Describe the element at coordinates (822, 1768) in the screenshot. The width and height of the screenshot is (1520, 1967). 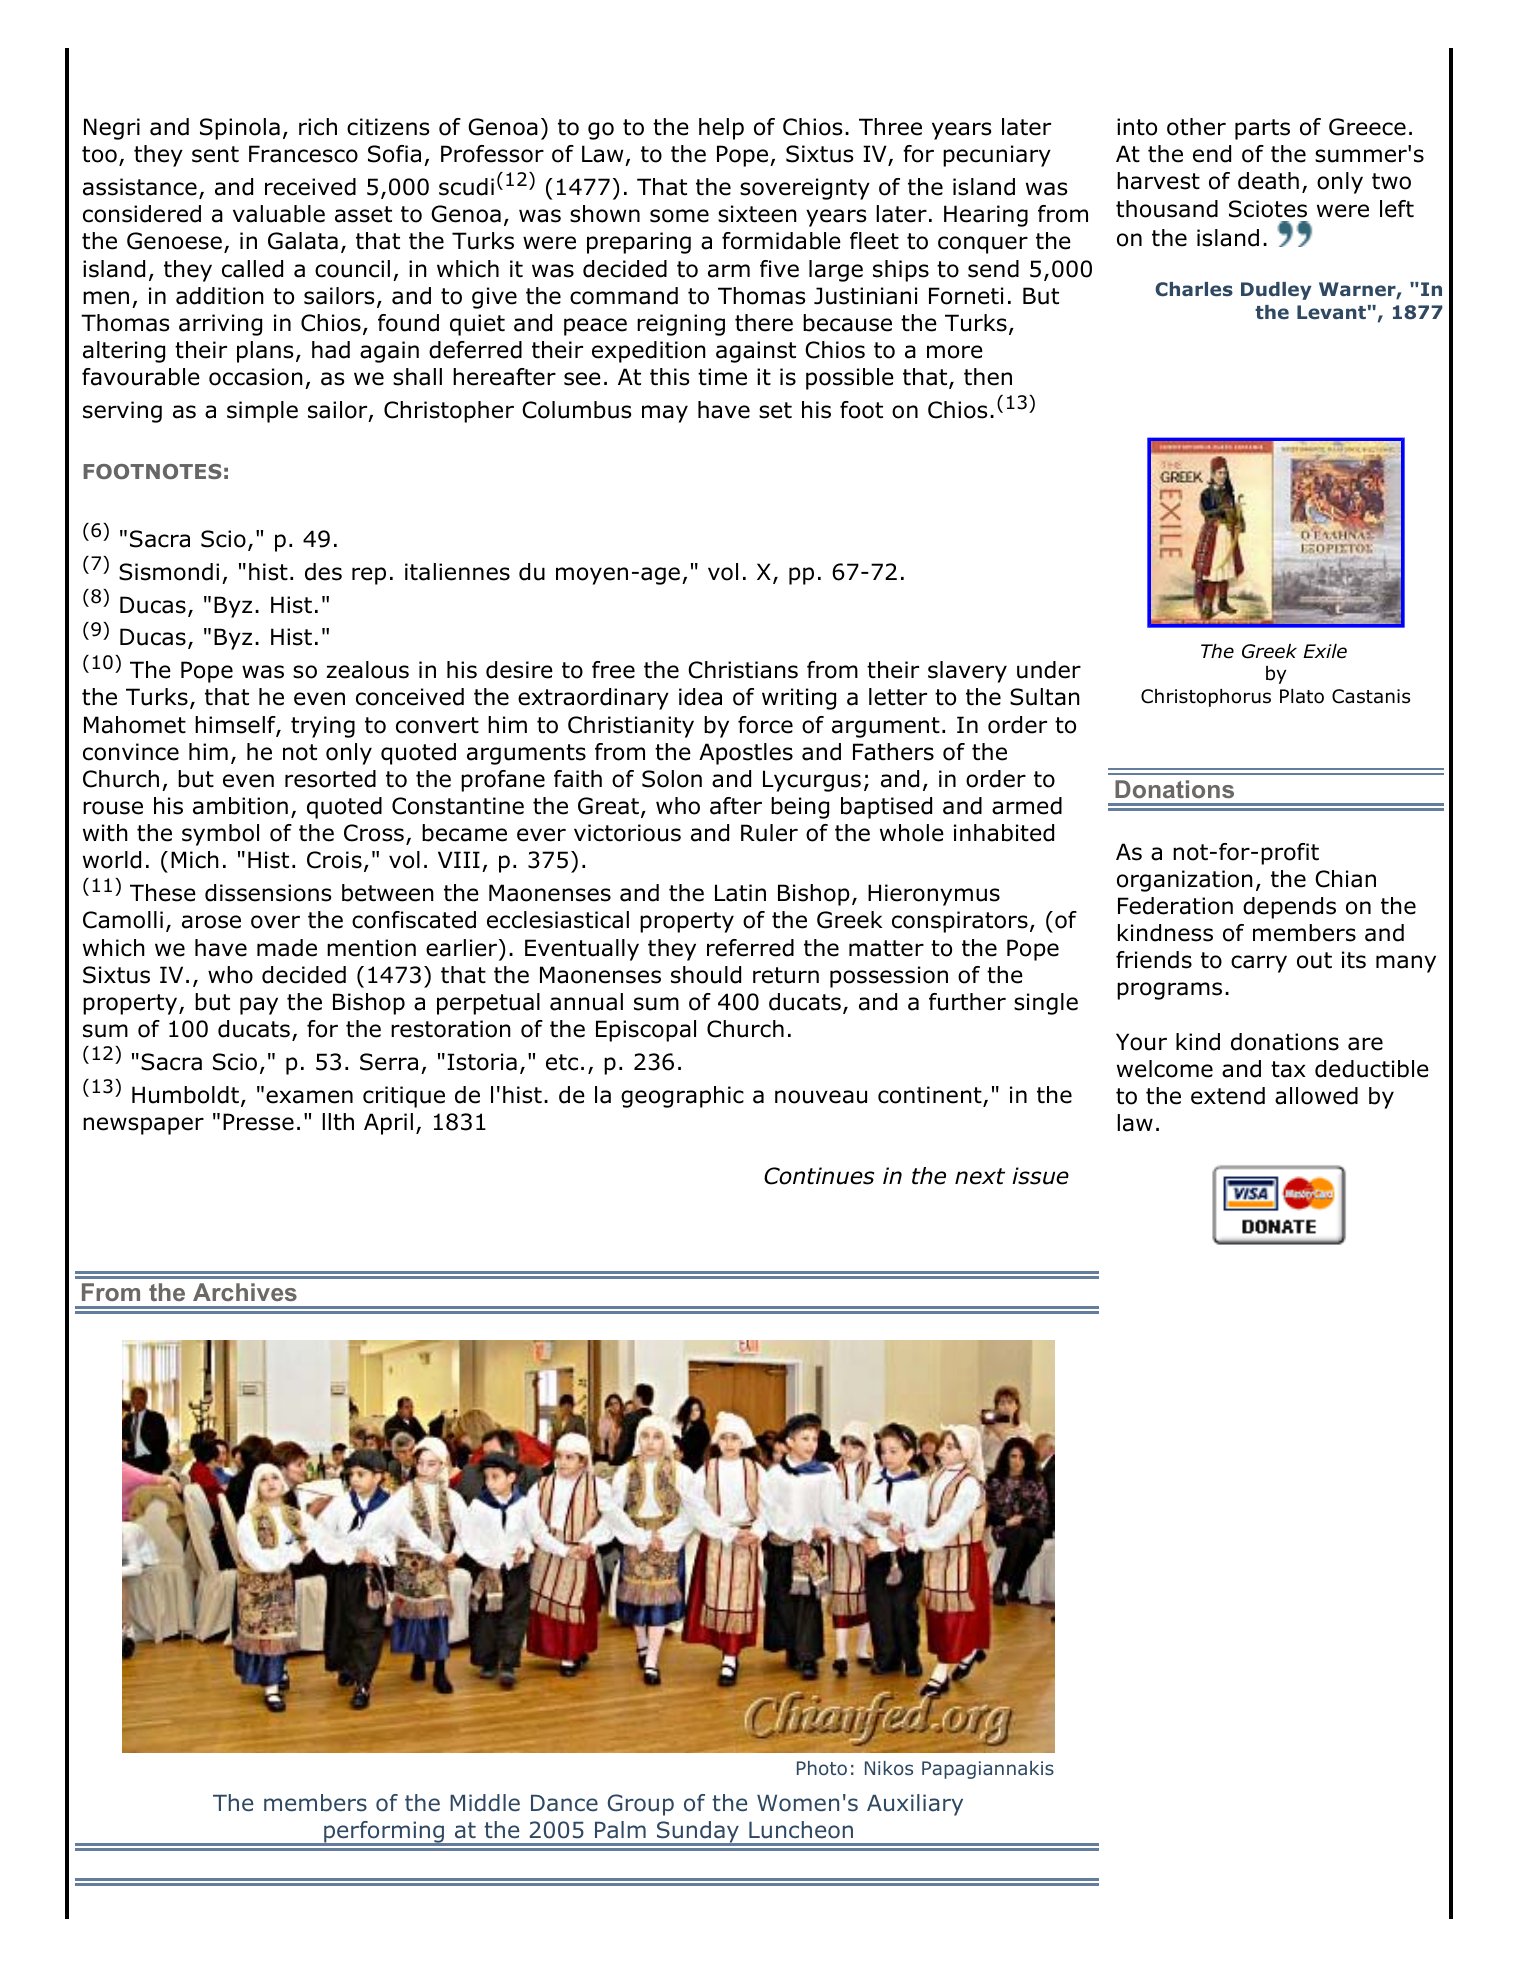
I see `Photo` at that location.
